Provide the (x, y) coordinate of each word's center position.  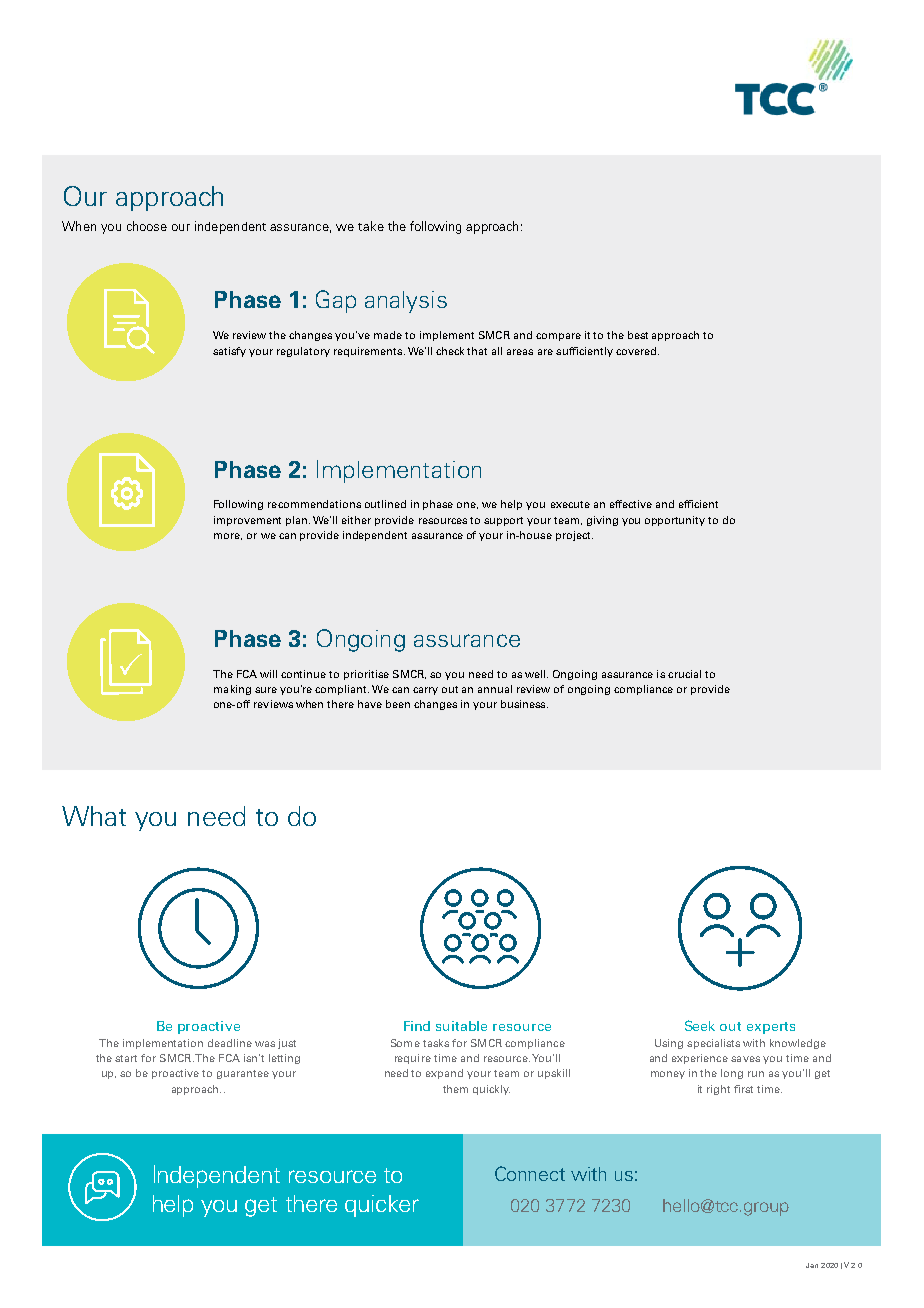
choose (147, 226)
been (398, 704)
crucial (684, 674)
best (638, 335)
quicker (382, 1206)
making (232, 690)
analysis (406, 302)
